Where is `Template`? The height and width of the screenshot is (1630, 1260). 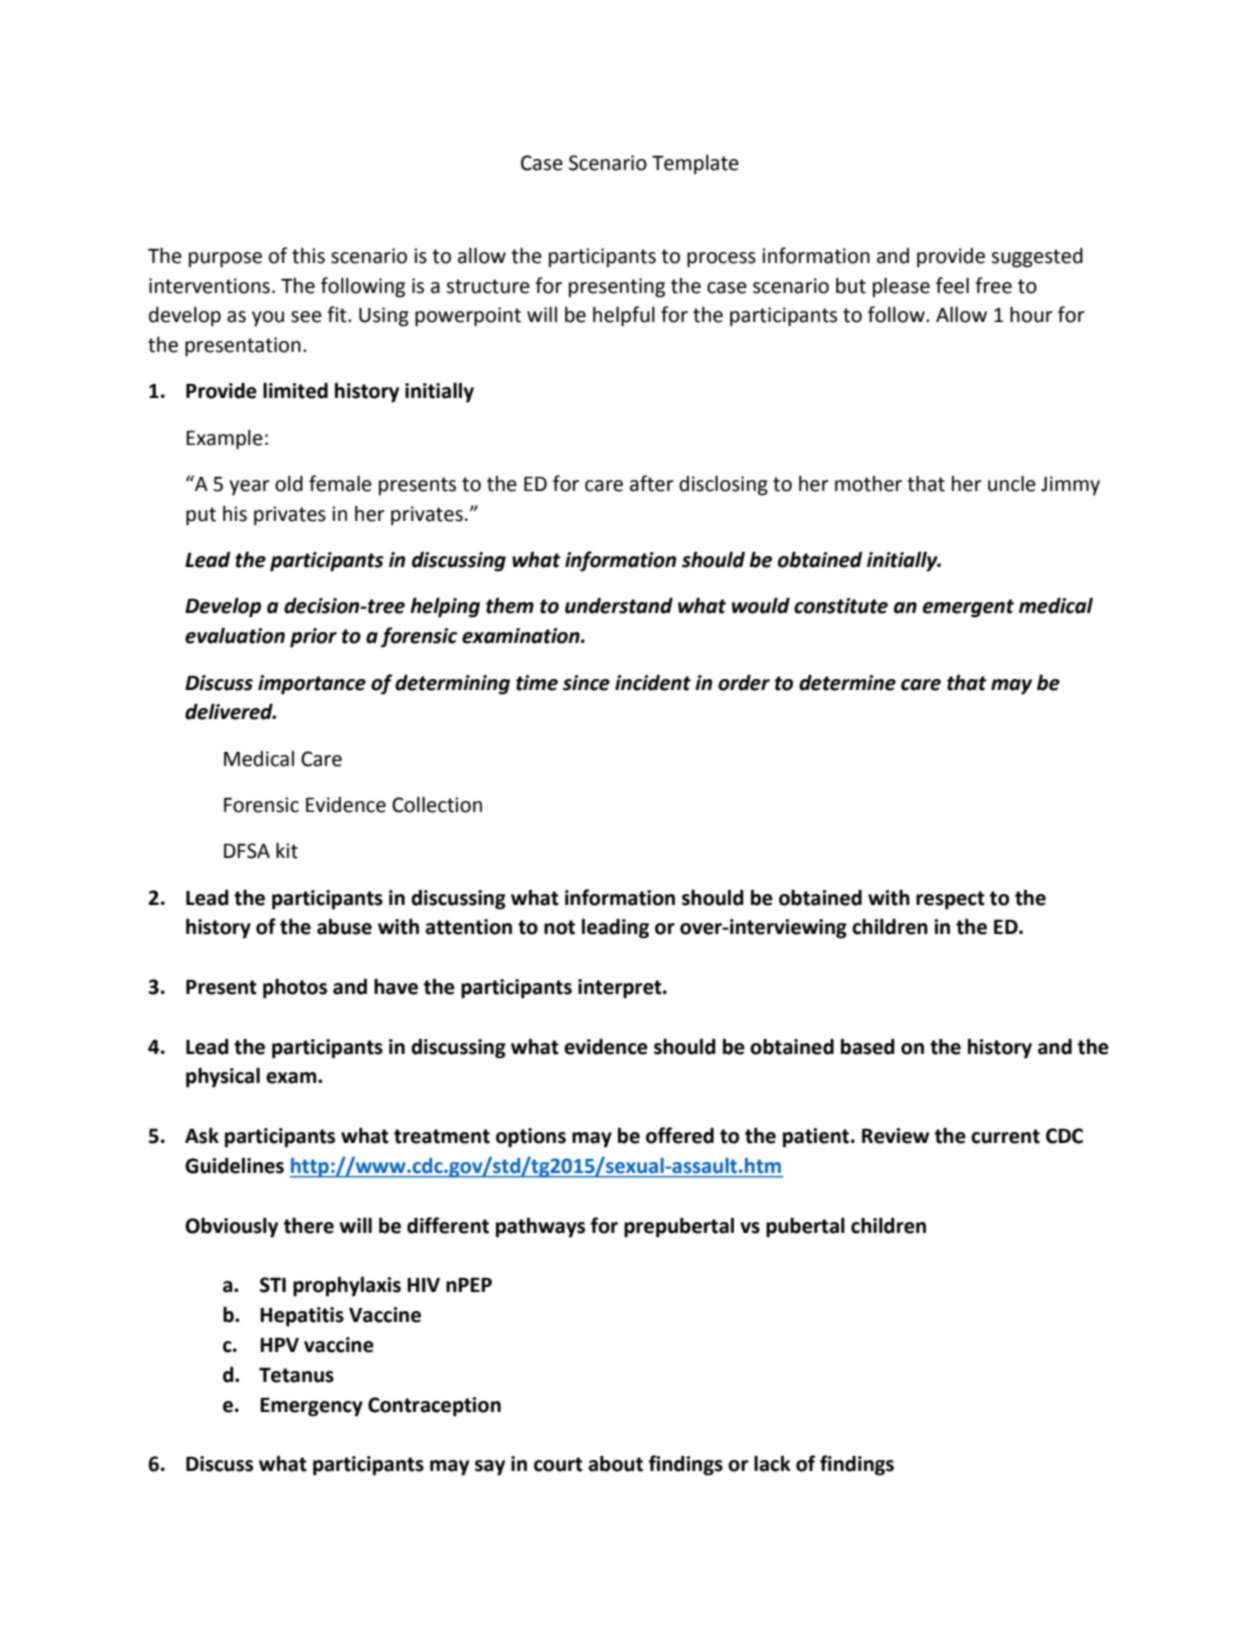
Template is located at coordinates (695, 165).
